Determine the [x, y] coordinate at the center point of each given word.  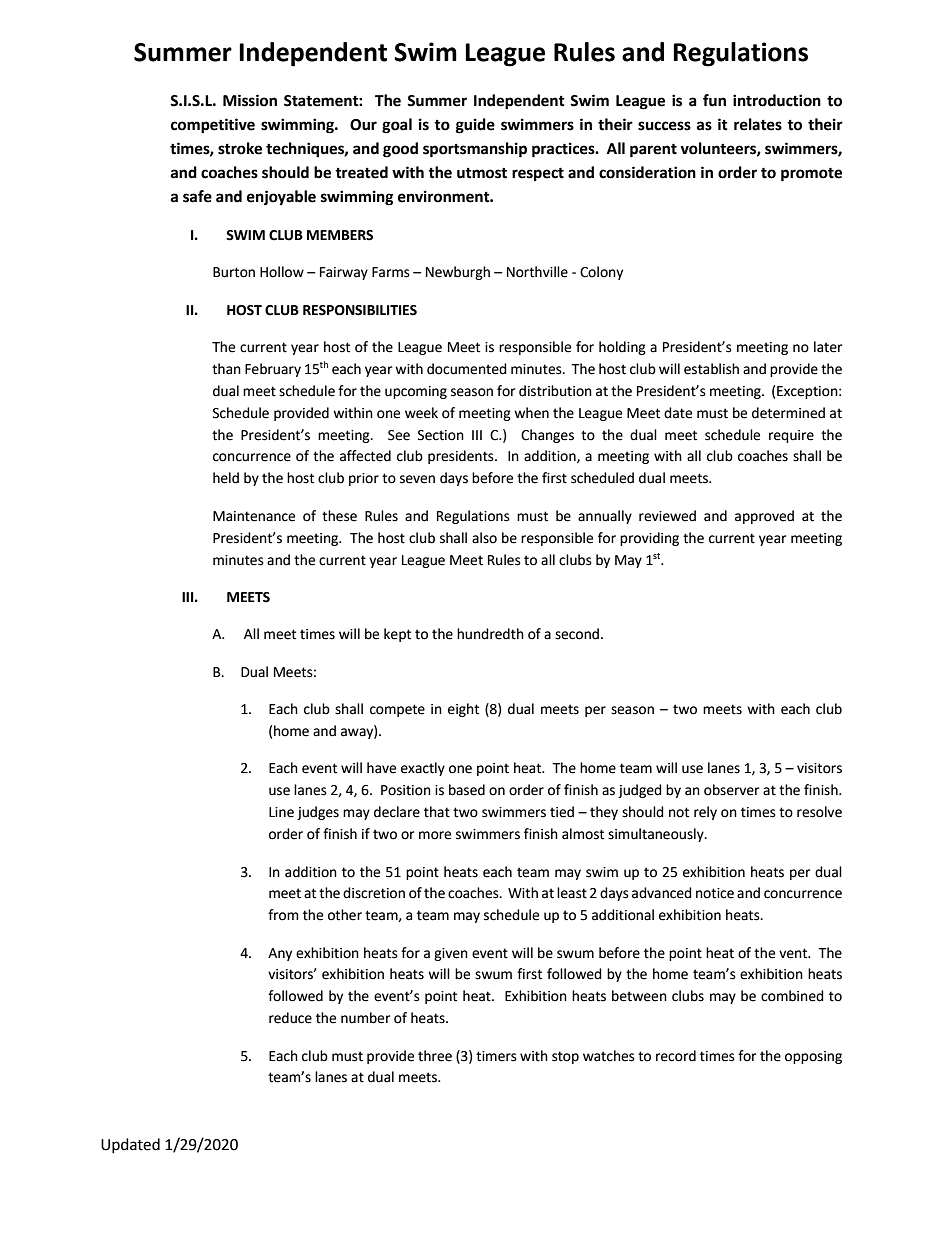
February [273, 370]
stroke [240, 148]
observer [731, 790]
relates [758, 124]
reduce [290, 1018]
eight [463, 710]
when [531, 413]
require [791, 436]
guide [475, 126]
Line [281, 812]
